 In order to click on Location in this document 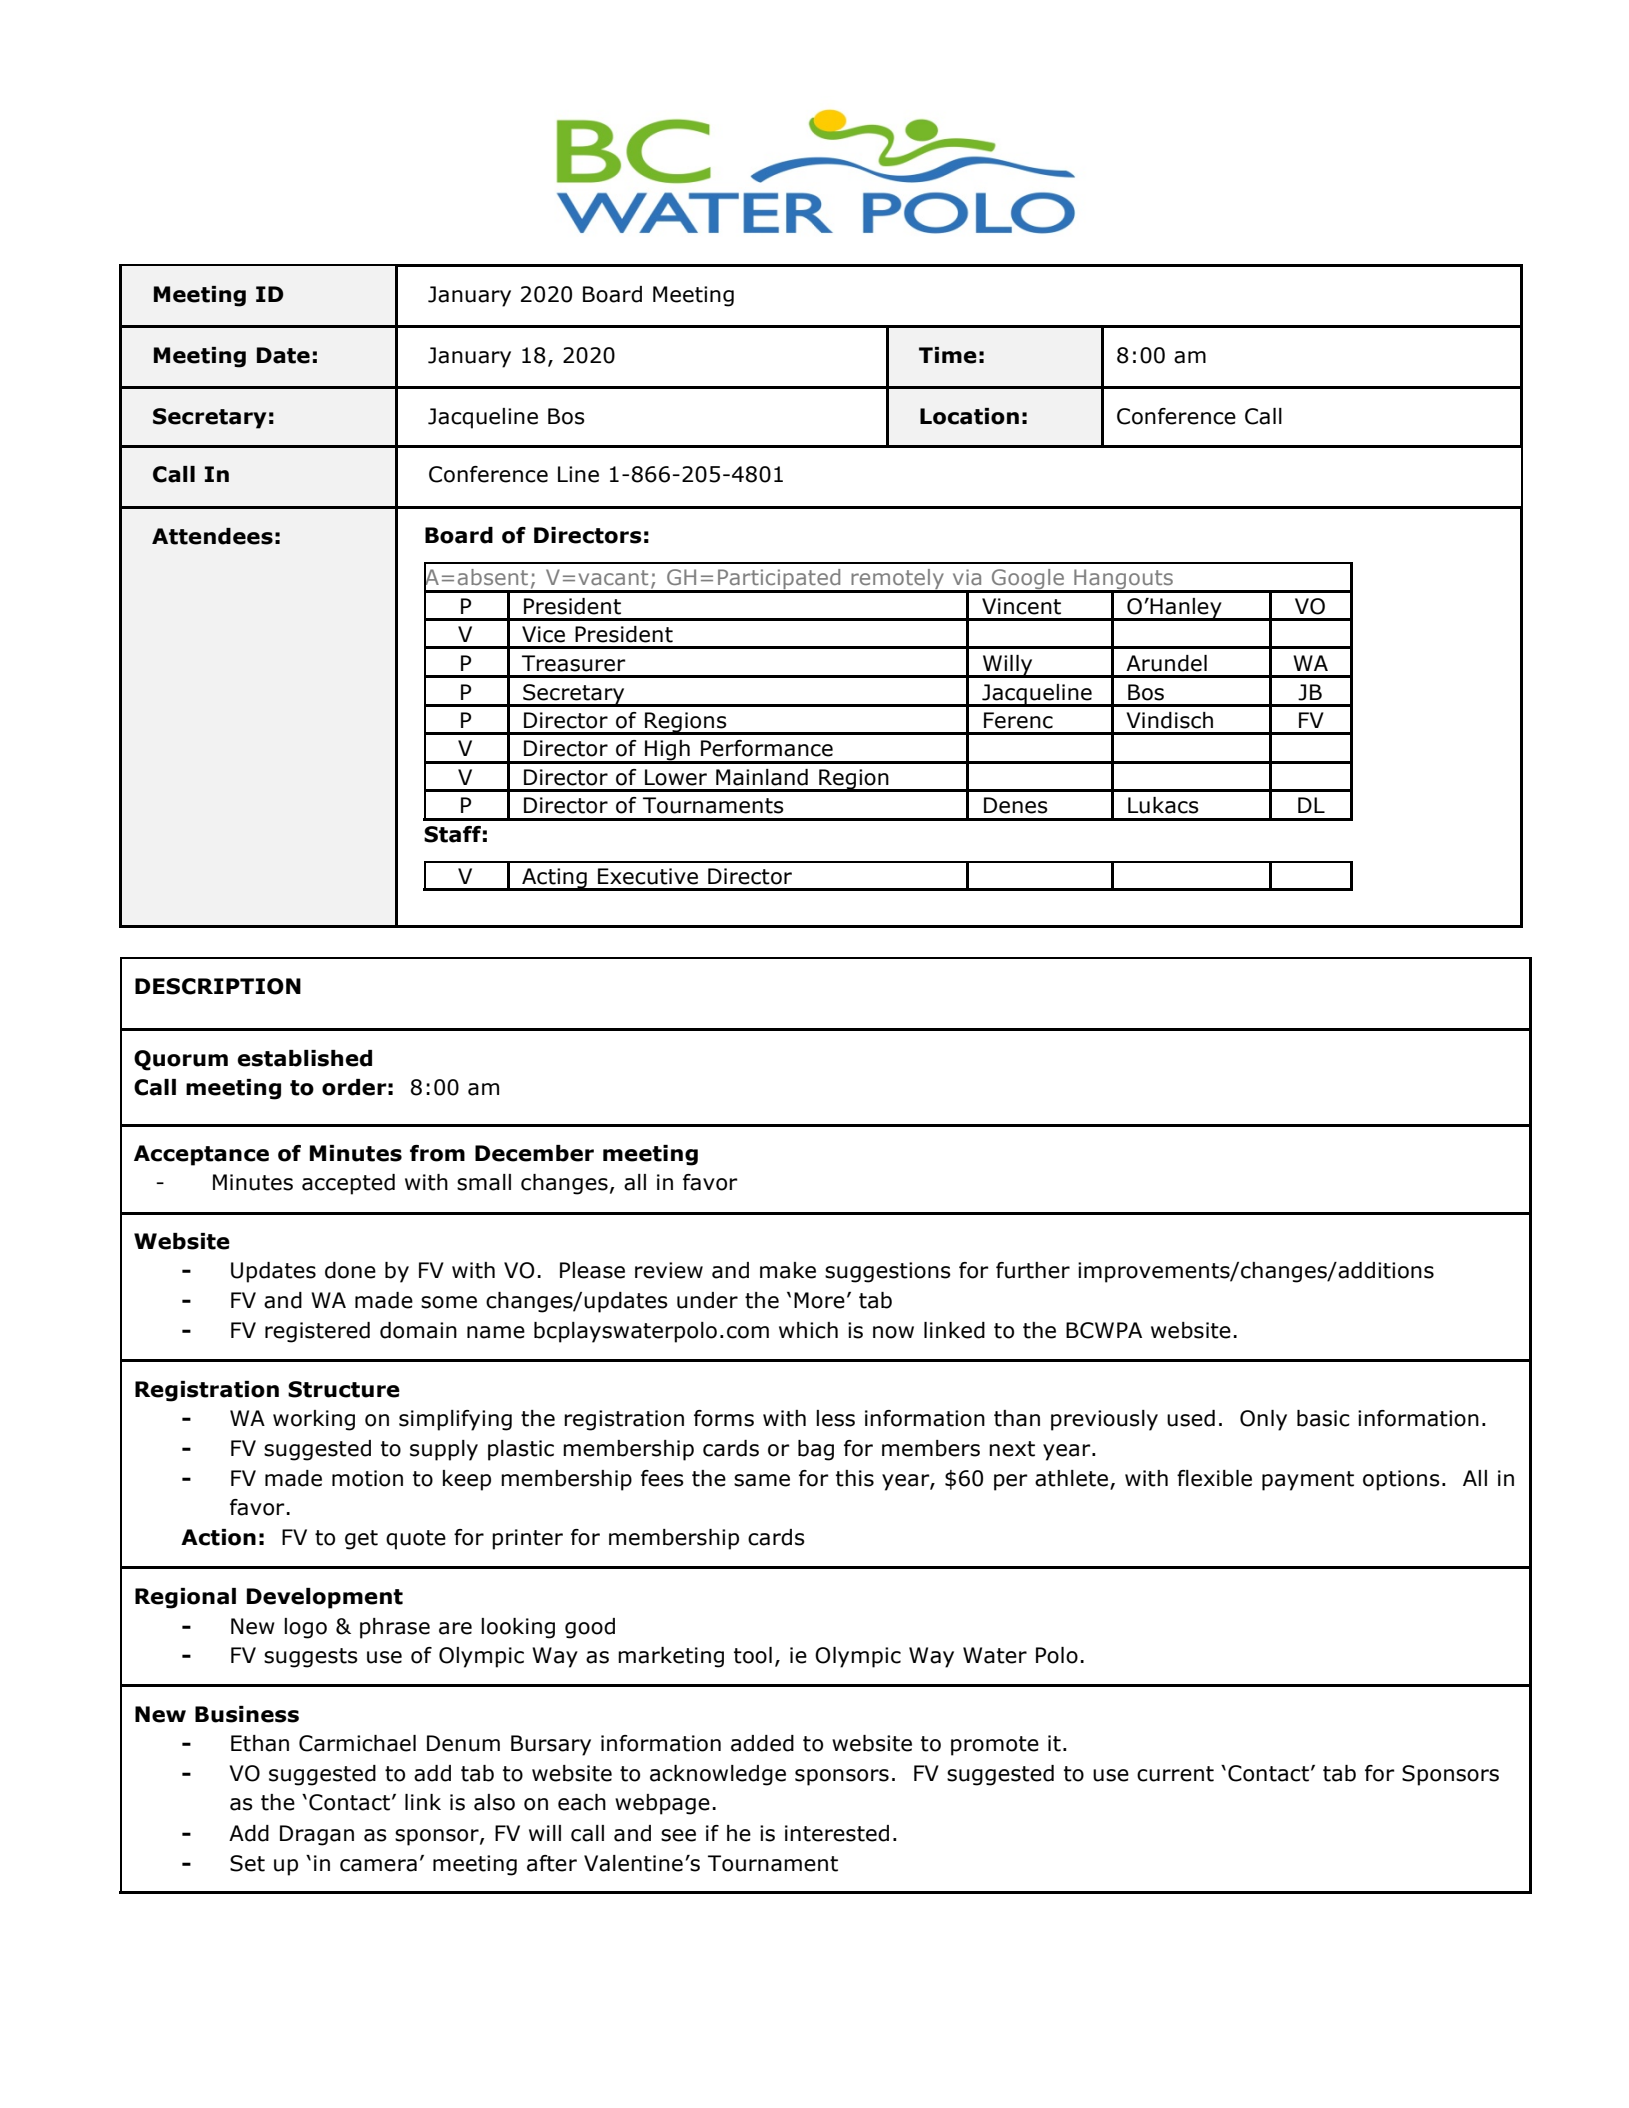, I will do `click(969, 416)`.
